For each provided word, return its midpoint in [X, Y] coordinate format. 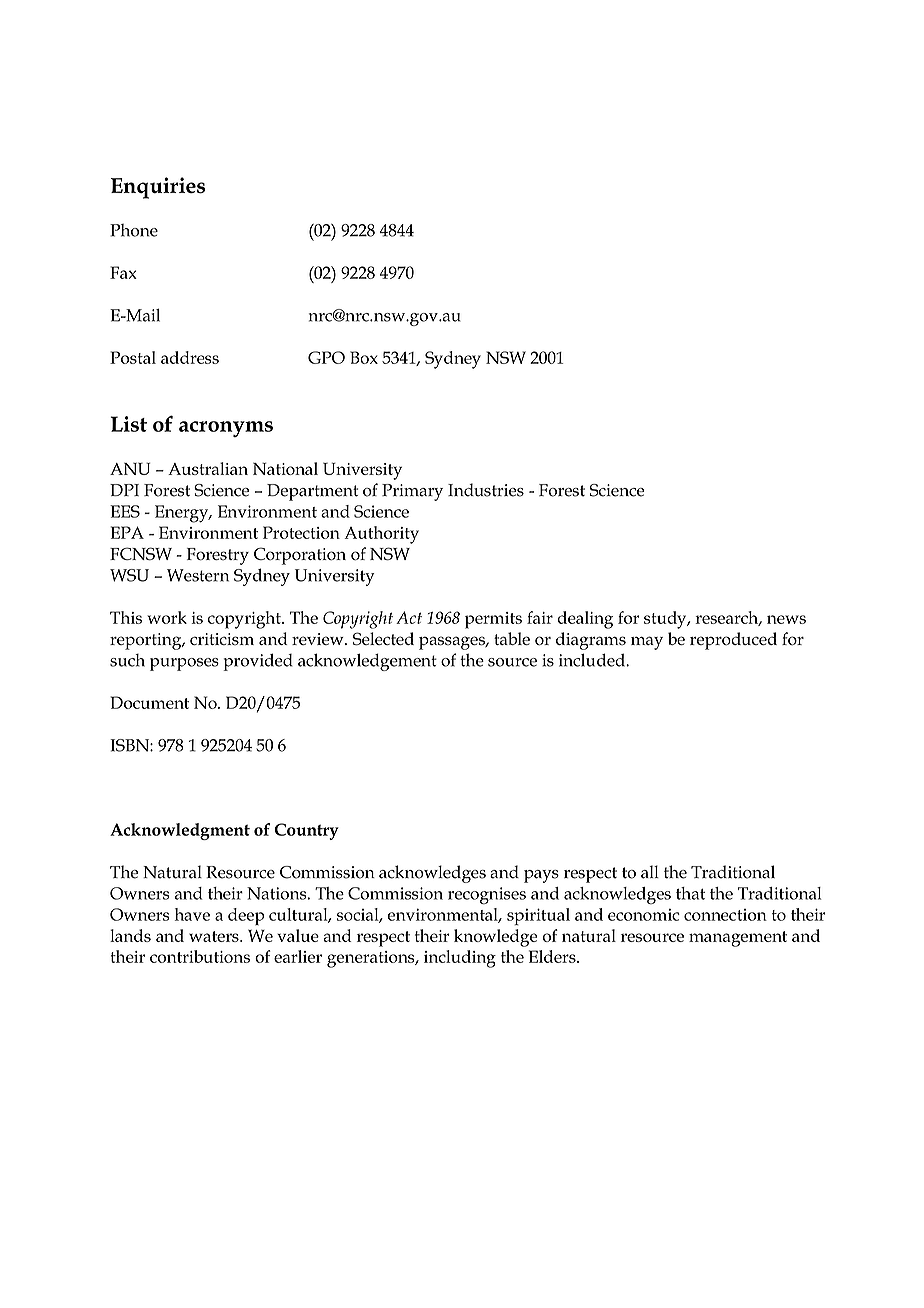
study [666, 620]
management [738, 939]
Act [409, 617]
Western [198, 575]
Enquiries [158, 188]
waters [215, 936]
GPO [326, 357]
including [460, 959]
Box [364, 357]
